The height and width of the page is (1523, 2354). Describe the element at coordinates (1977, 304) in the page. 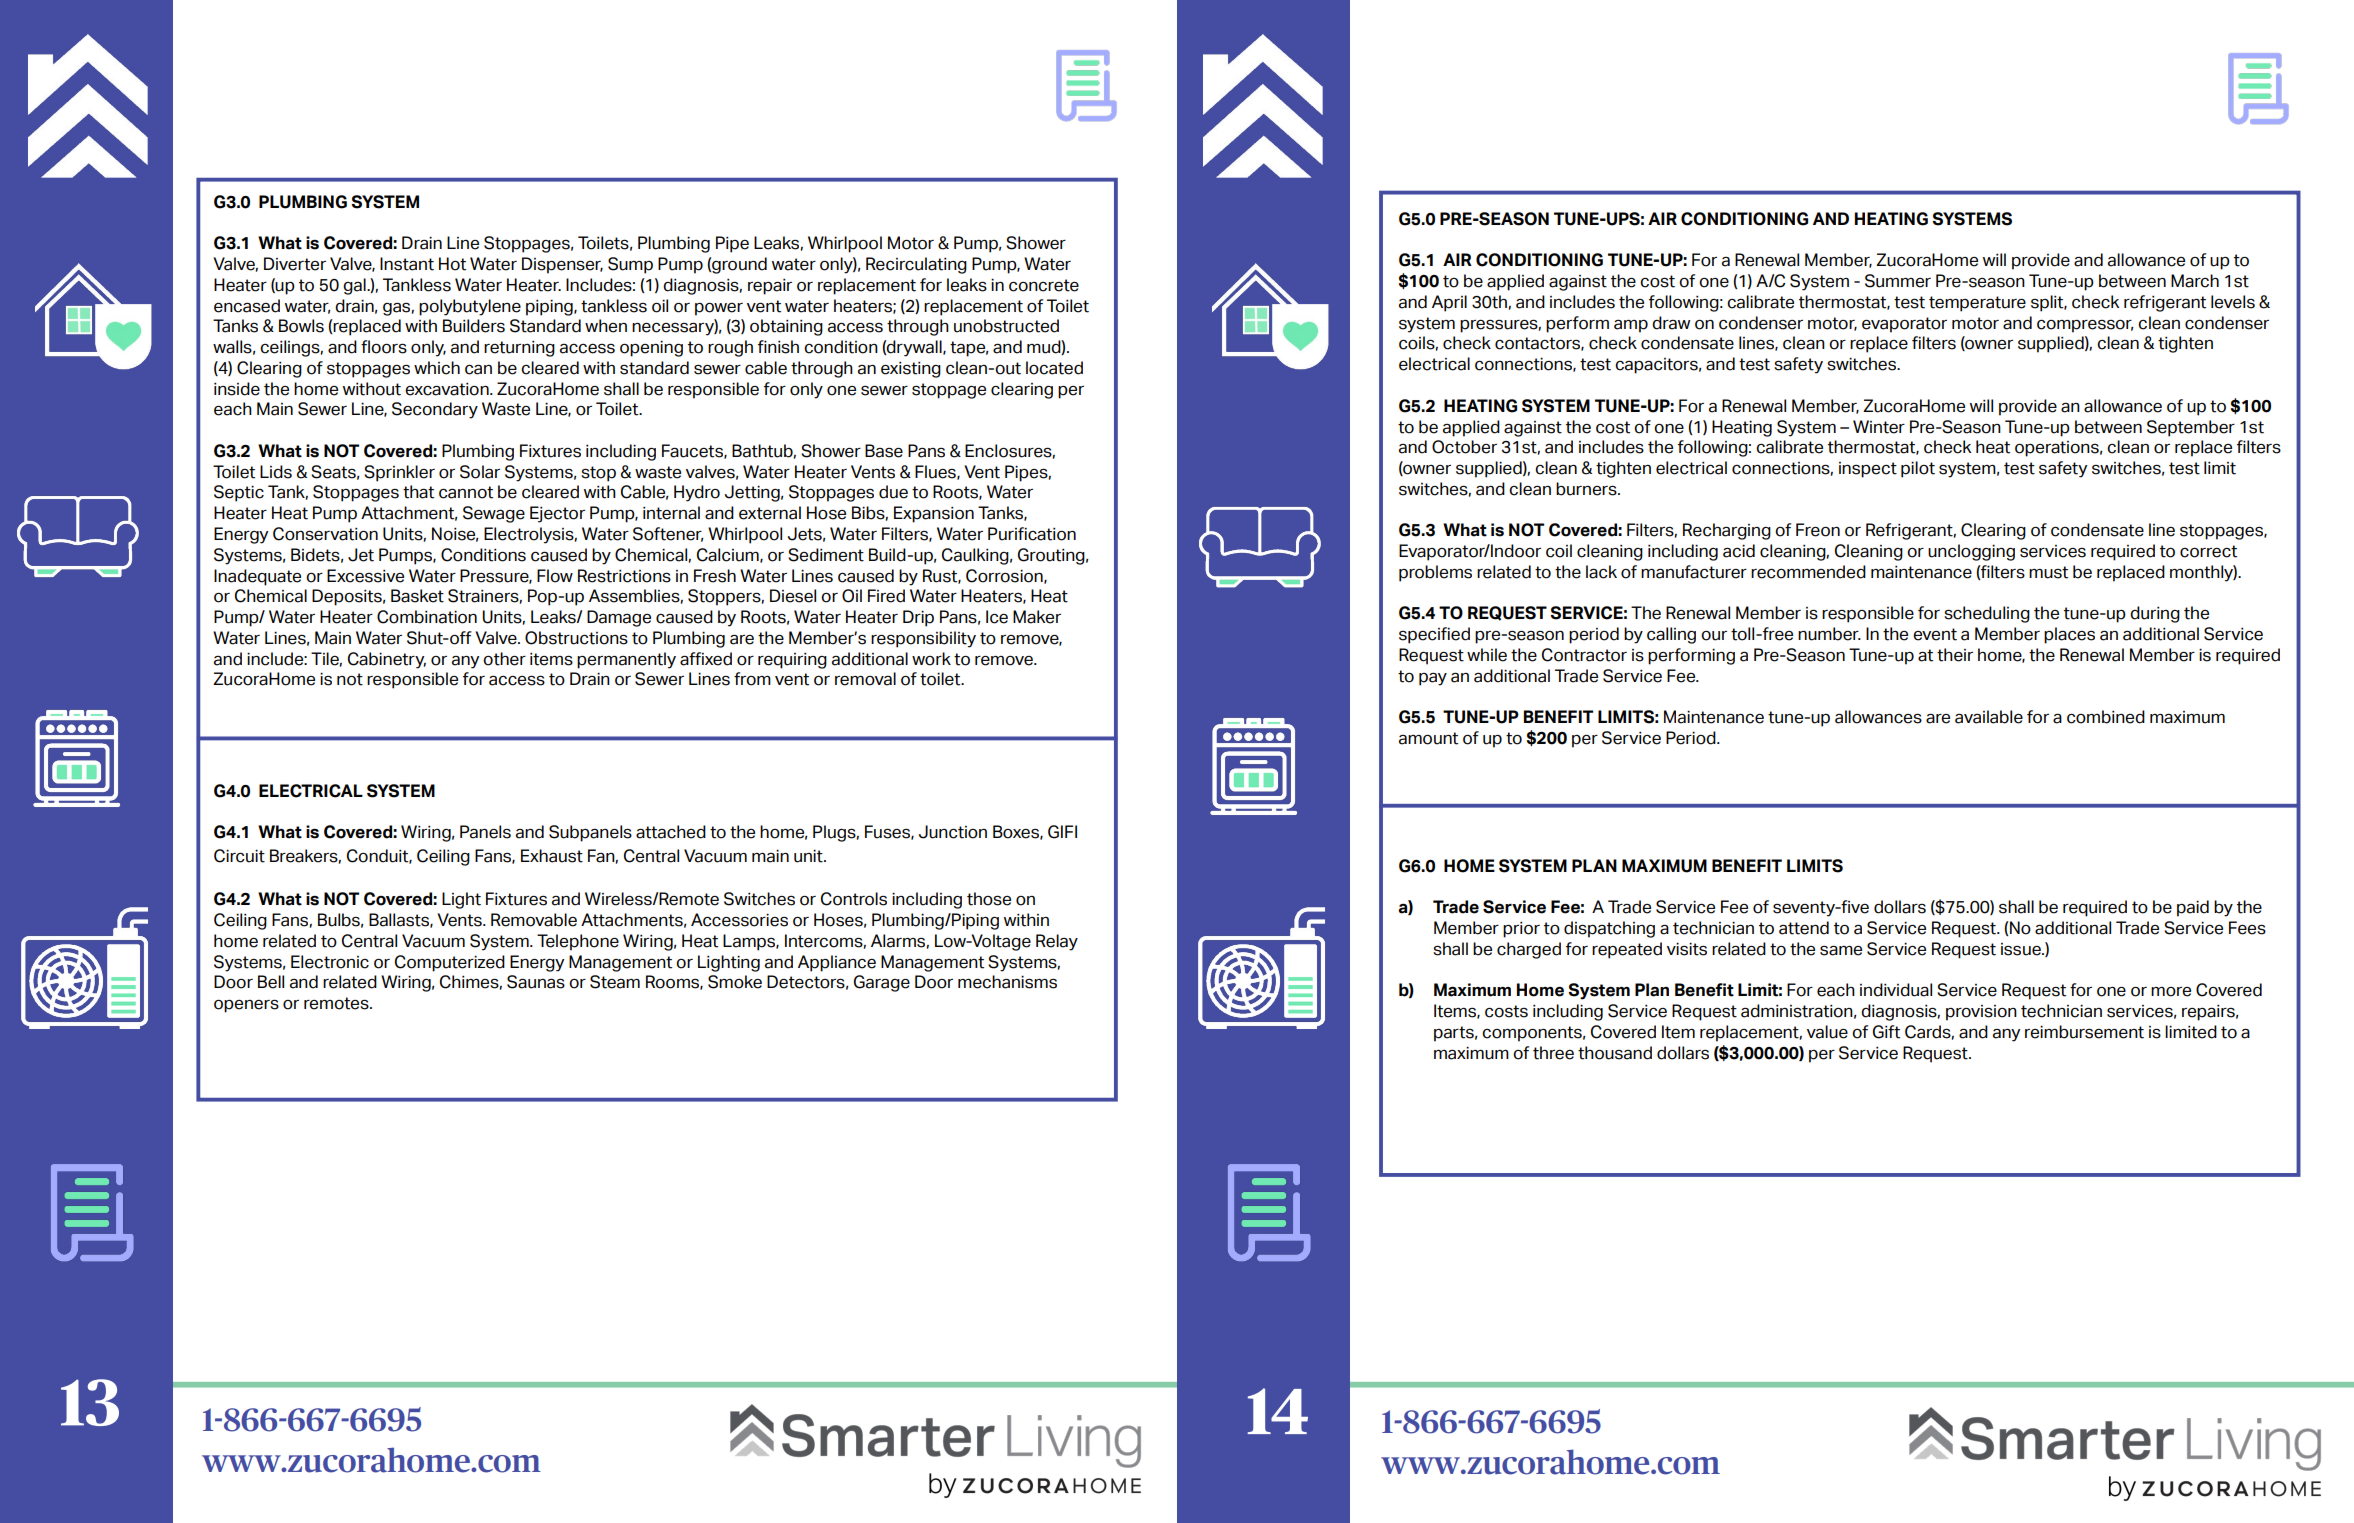

I see `temperature` at that location.
